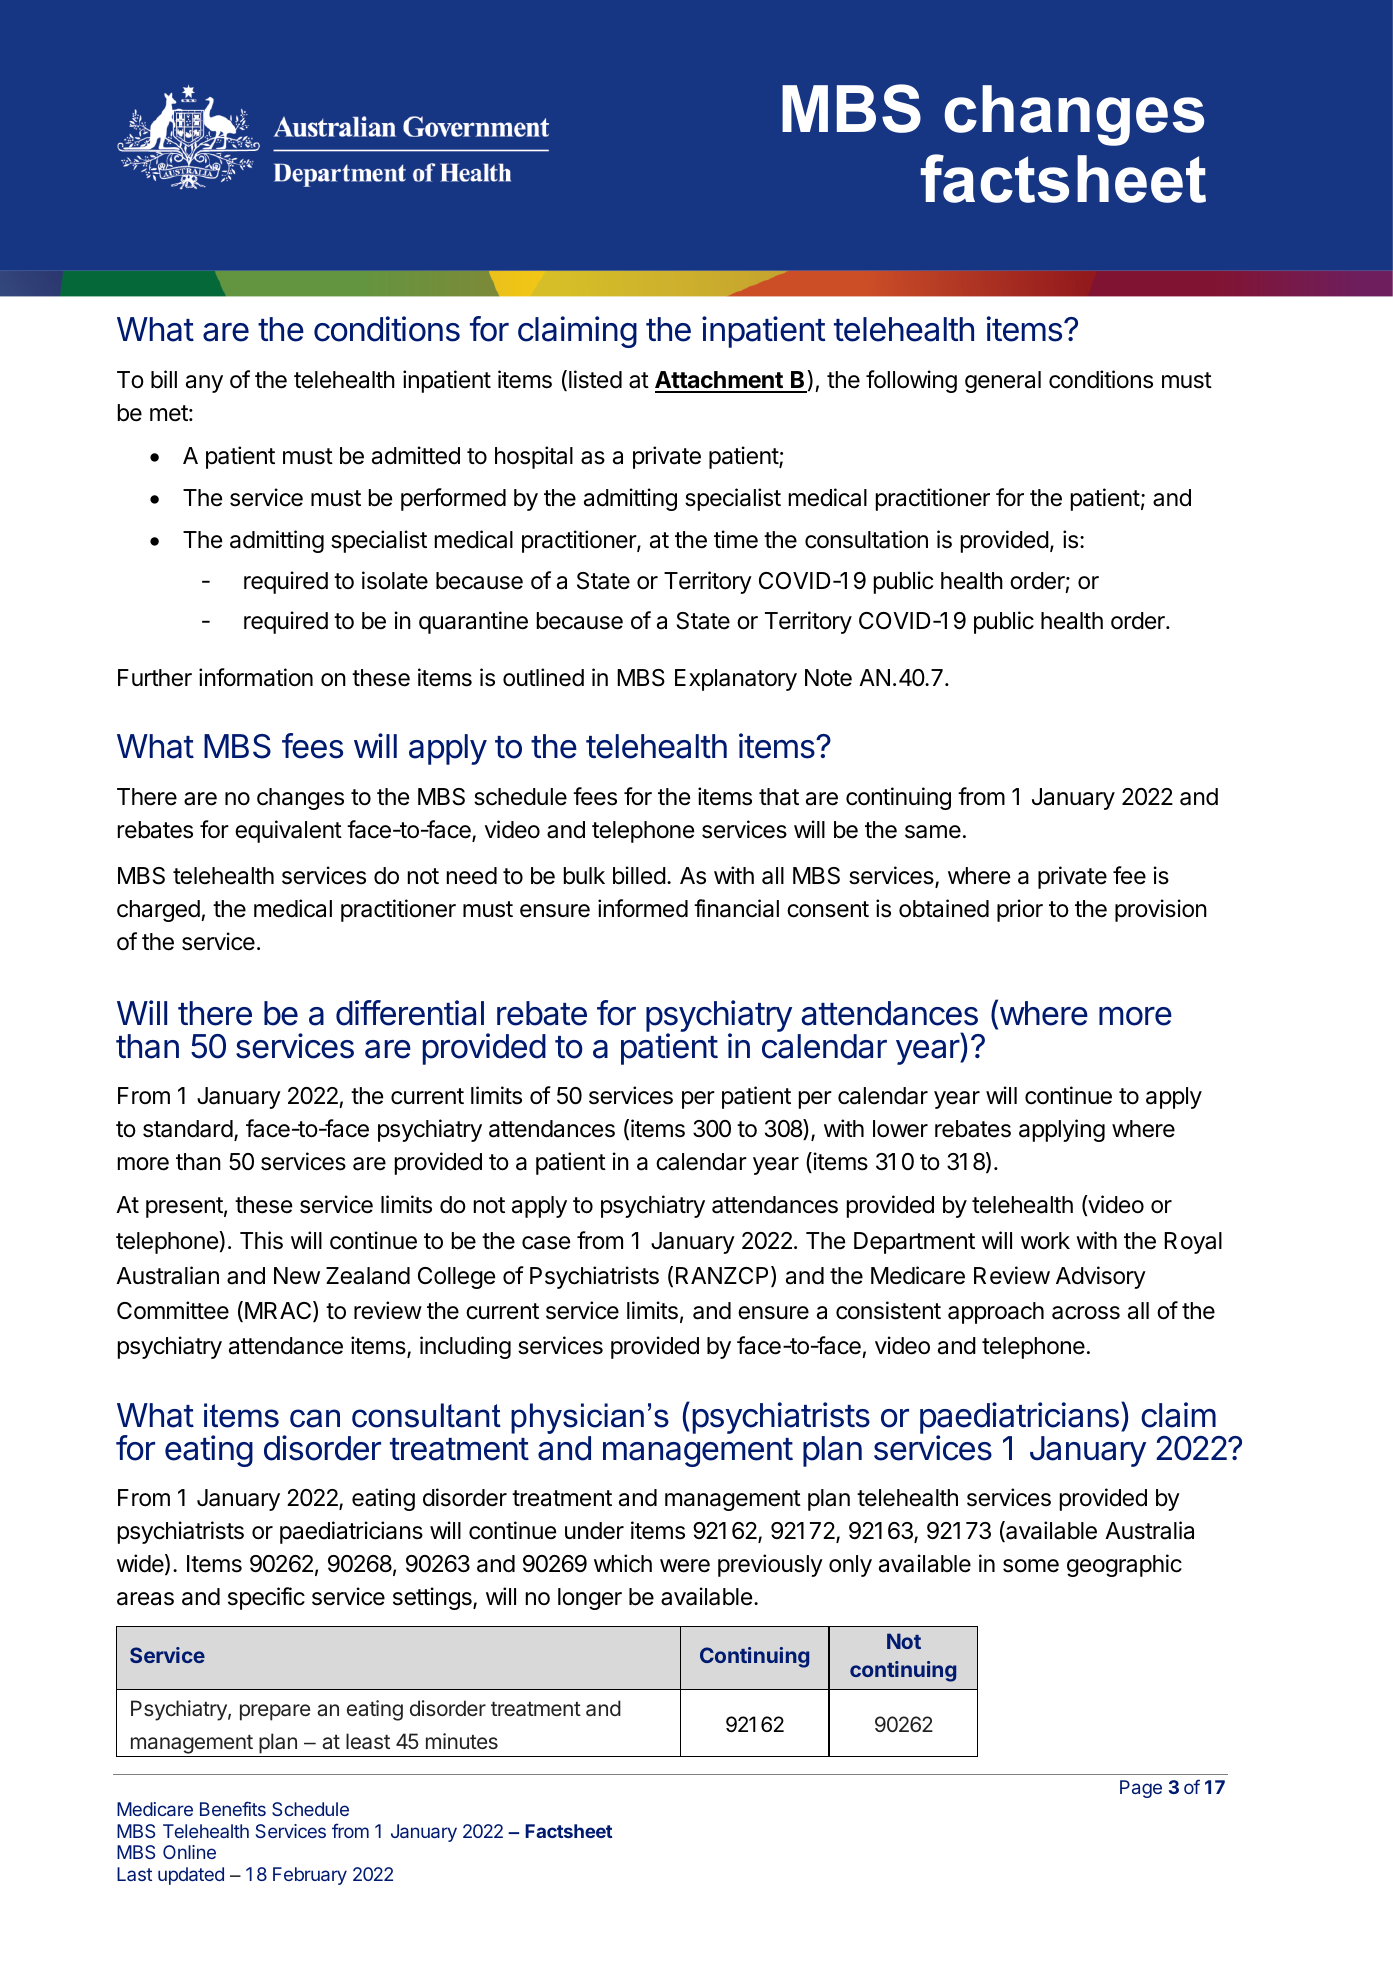 This screenshot has width=1393, height=1969. What do you see at coordinates (643, 908) in the screenshot?
I see `informed` at bounding box center [643, 908].
